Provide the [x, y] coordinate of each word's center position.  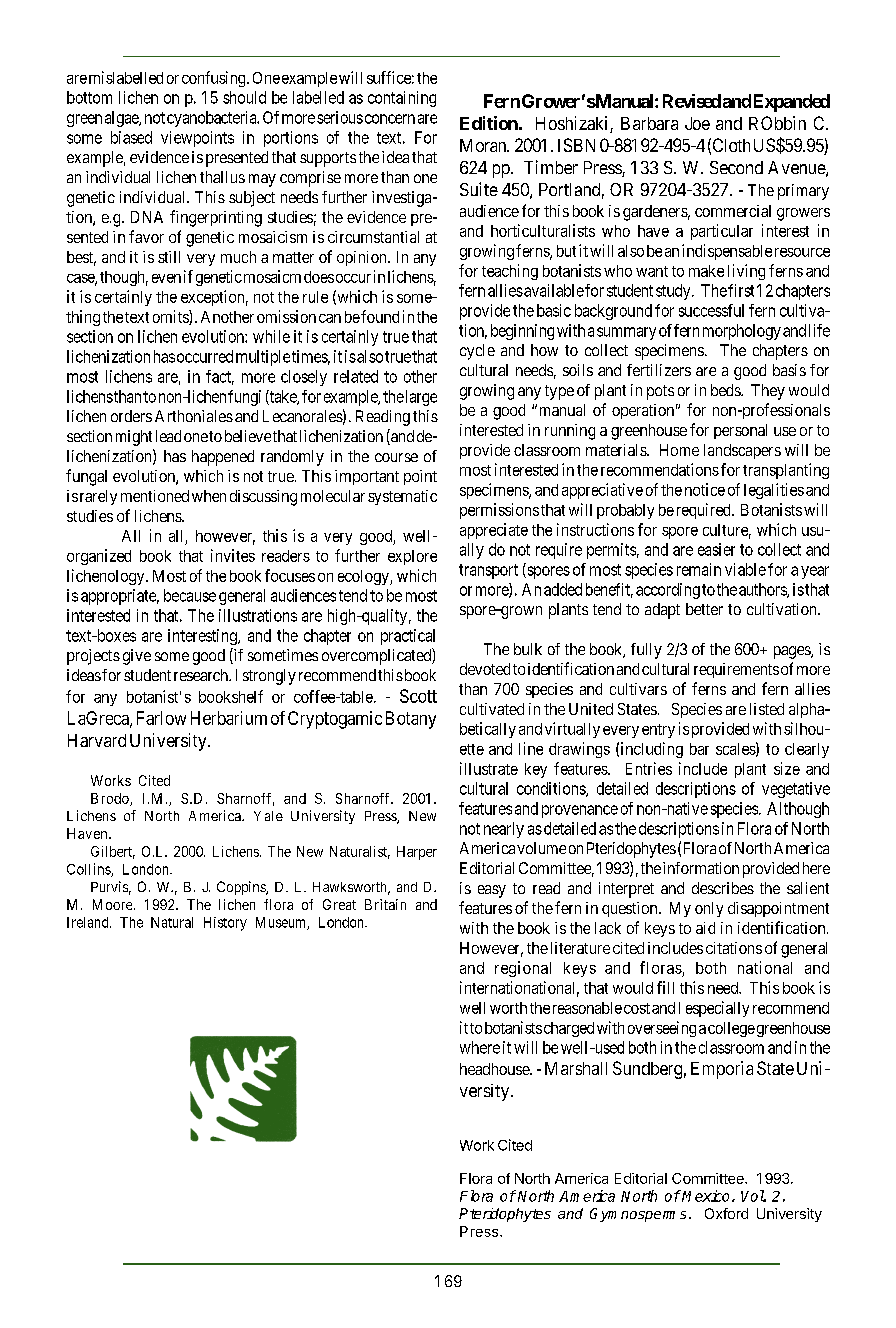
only [709, 909]
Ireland [89, 922]
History [225, 924]
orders [131, 416]
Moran [484, 145]
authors [763, 590]
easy [492, 891]
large [420, 398]
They [768, 392]
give [137, 657]
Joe [697, 123]
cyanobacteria [213, 119]
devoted [485, 669]
